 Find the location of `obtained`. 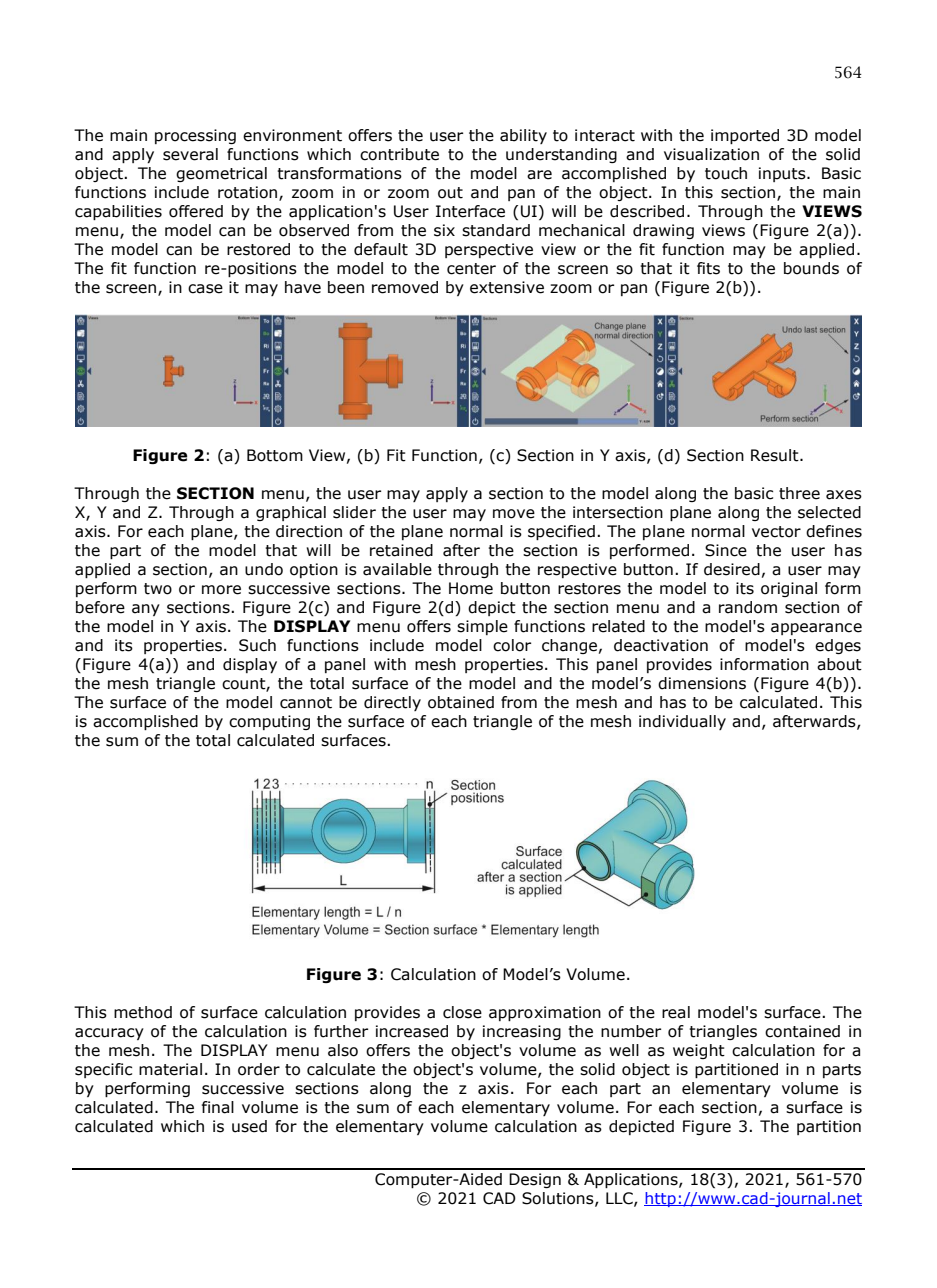

obtained is located at coordinates (461, 702).
